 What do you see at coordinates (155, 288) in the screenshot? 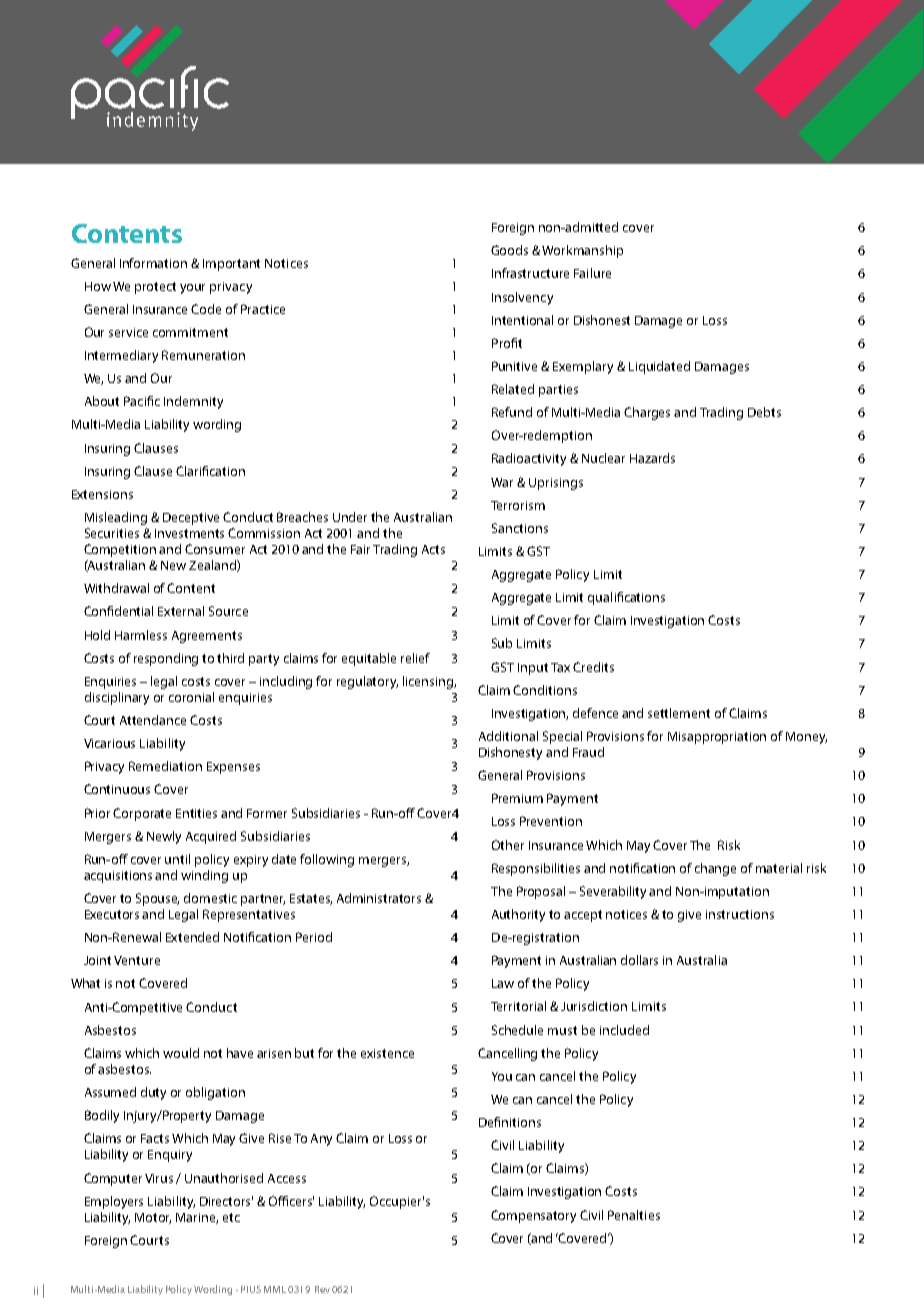
I see `protect` at bounding box center [155, 288].
